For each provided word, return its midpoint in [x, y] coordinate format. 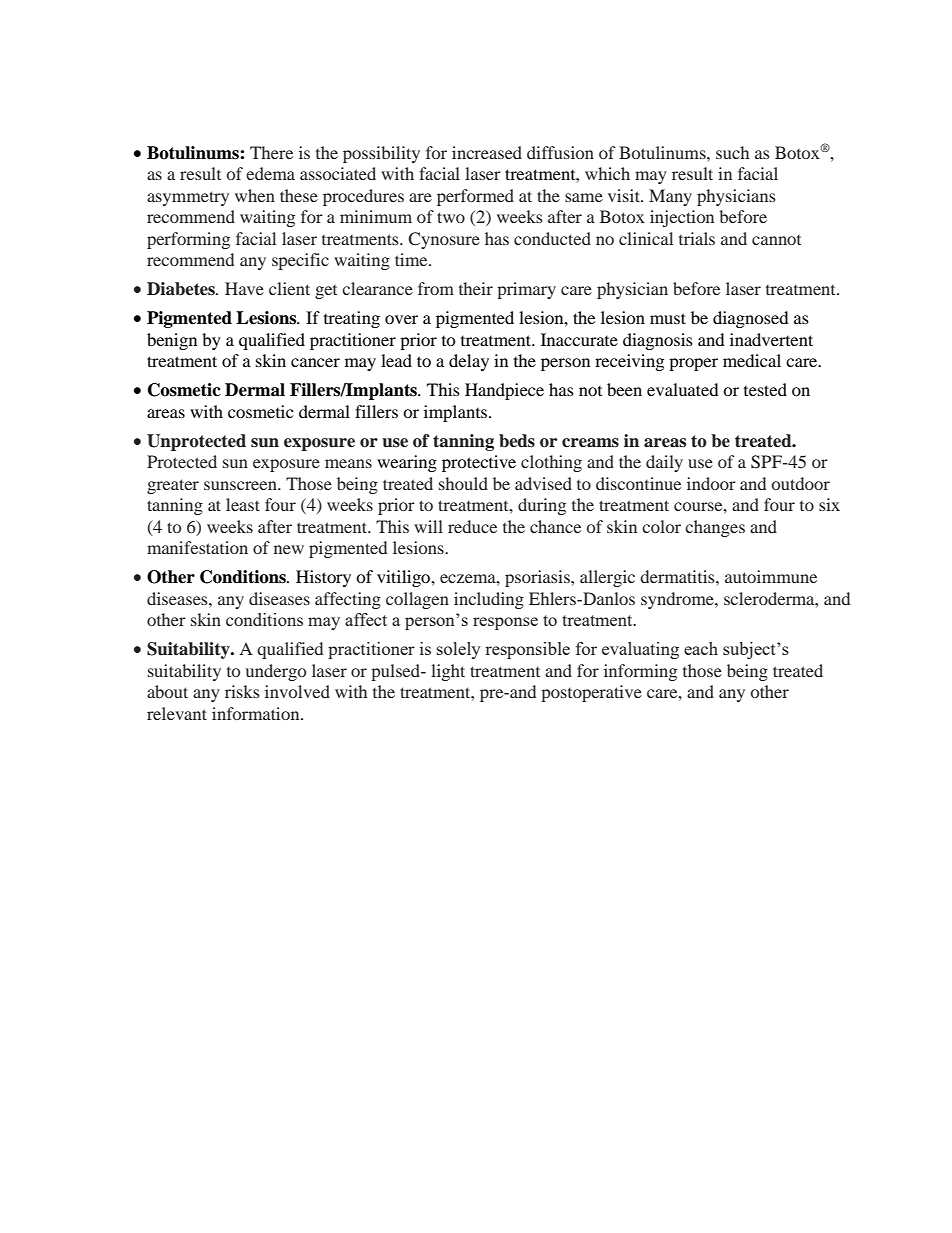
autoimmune [771, 576]
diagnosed [751, 319]
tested [765, 389]
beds [517, 441]
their [476, 288]
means [348, 463]
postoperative [591, 693]
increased [487, 152]
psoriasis [538, 578]
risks [242, 691]
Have [244, 288]
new [289, 549]
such [732, 152]
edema [270, 173]
